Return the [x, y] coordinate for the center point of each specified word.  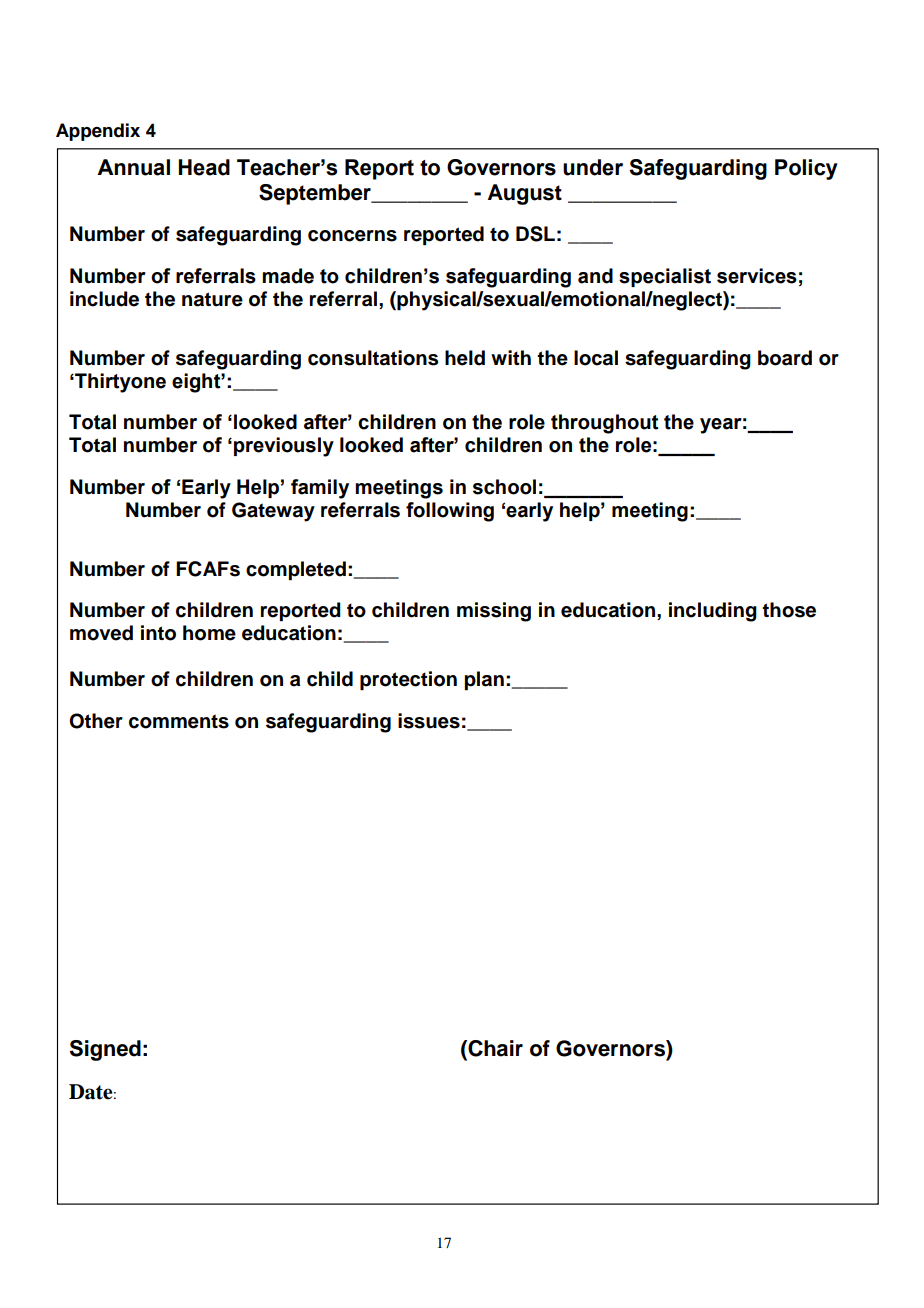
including [713, 612]
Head [204, 167]
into [158, 633]
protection [408, 681]
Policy [806, 169]
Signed [105, 1050]
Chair [494, 1049]
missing [494, 612]
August [525, 194]
